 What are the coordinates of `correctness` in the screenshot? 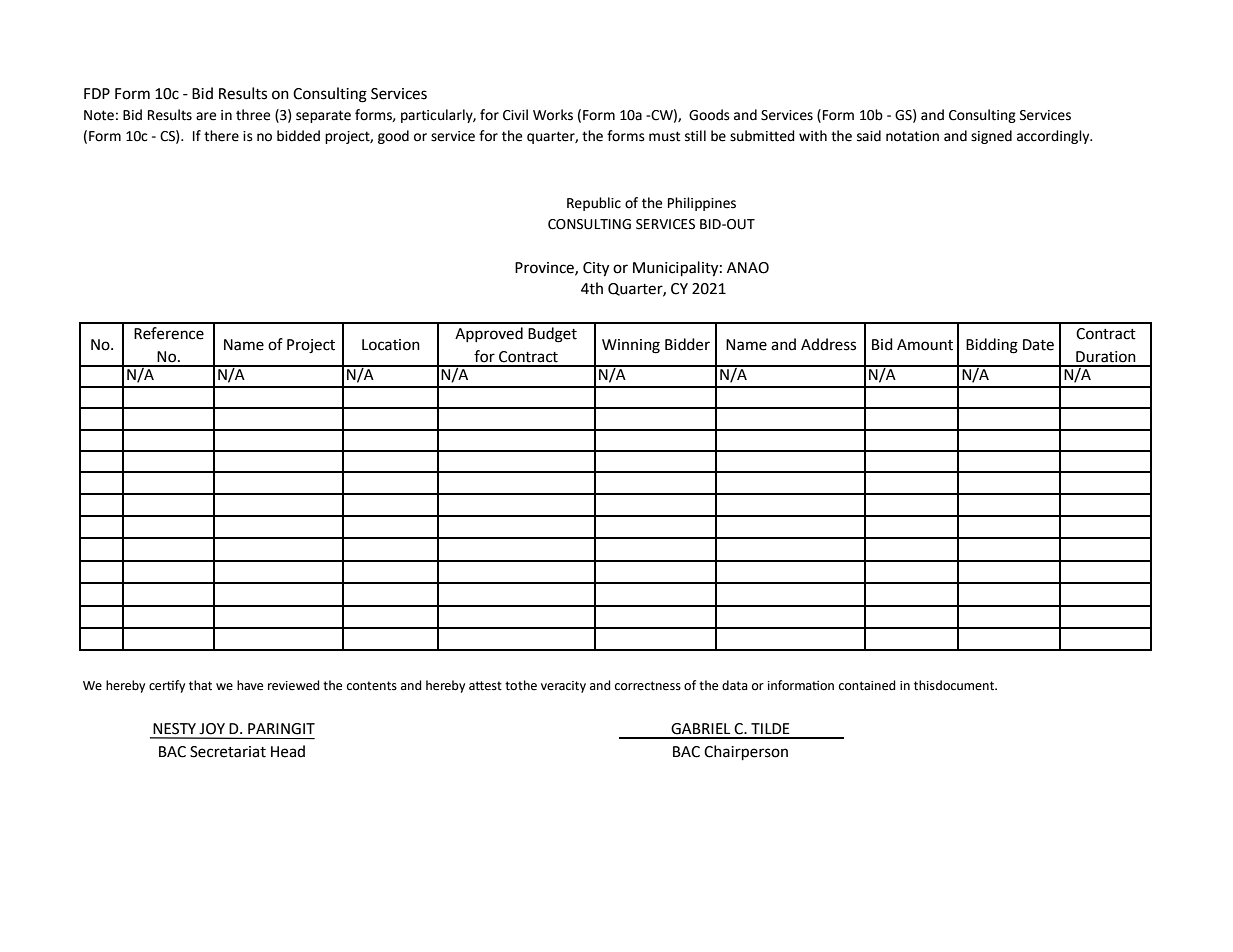 It's located at (648, 686).
